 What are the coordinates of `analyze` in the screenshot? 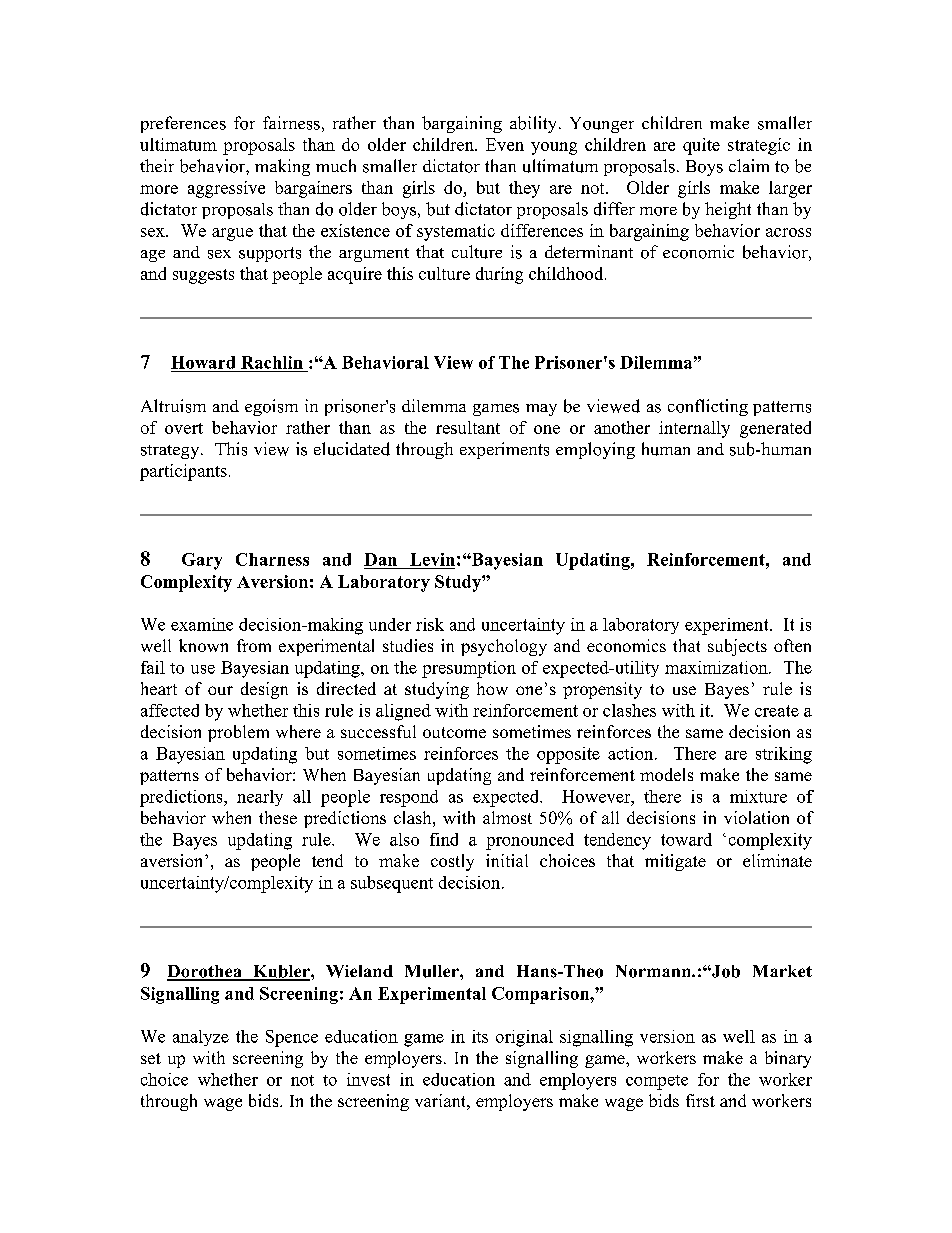 It's located at (201, 1038).
